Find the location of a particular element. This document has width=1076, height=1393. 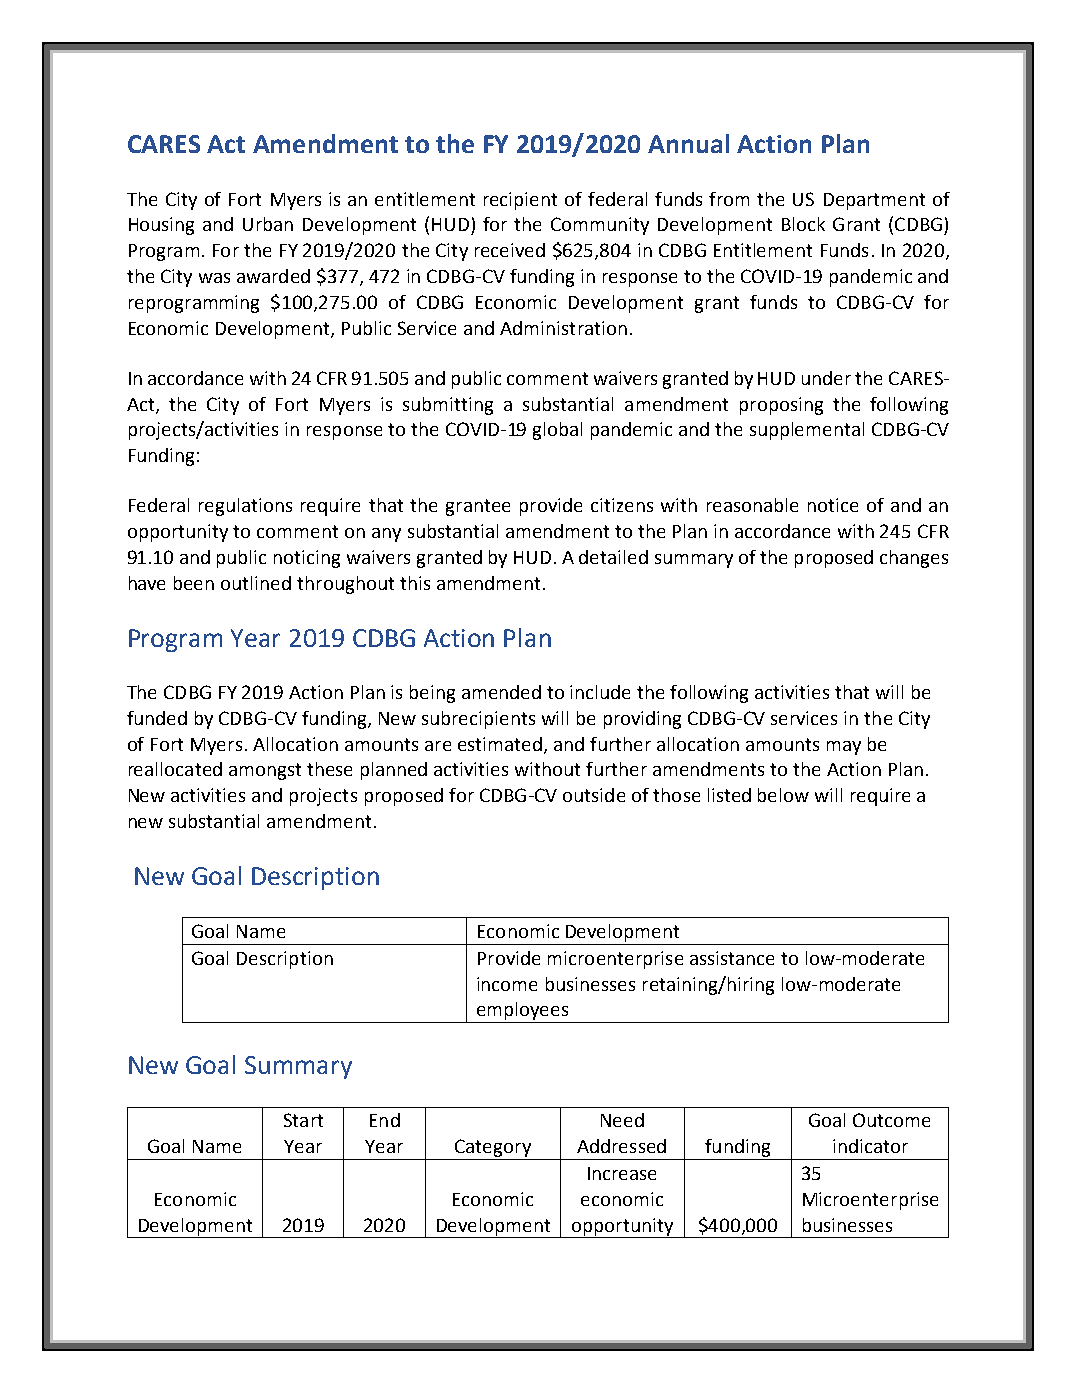

outlined is located at coordinates (256, 583).
